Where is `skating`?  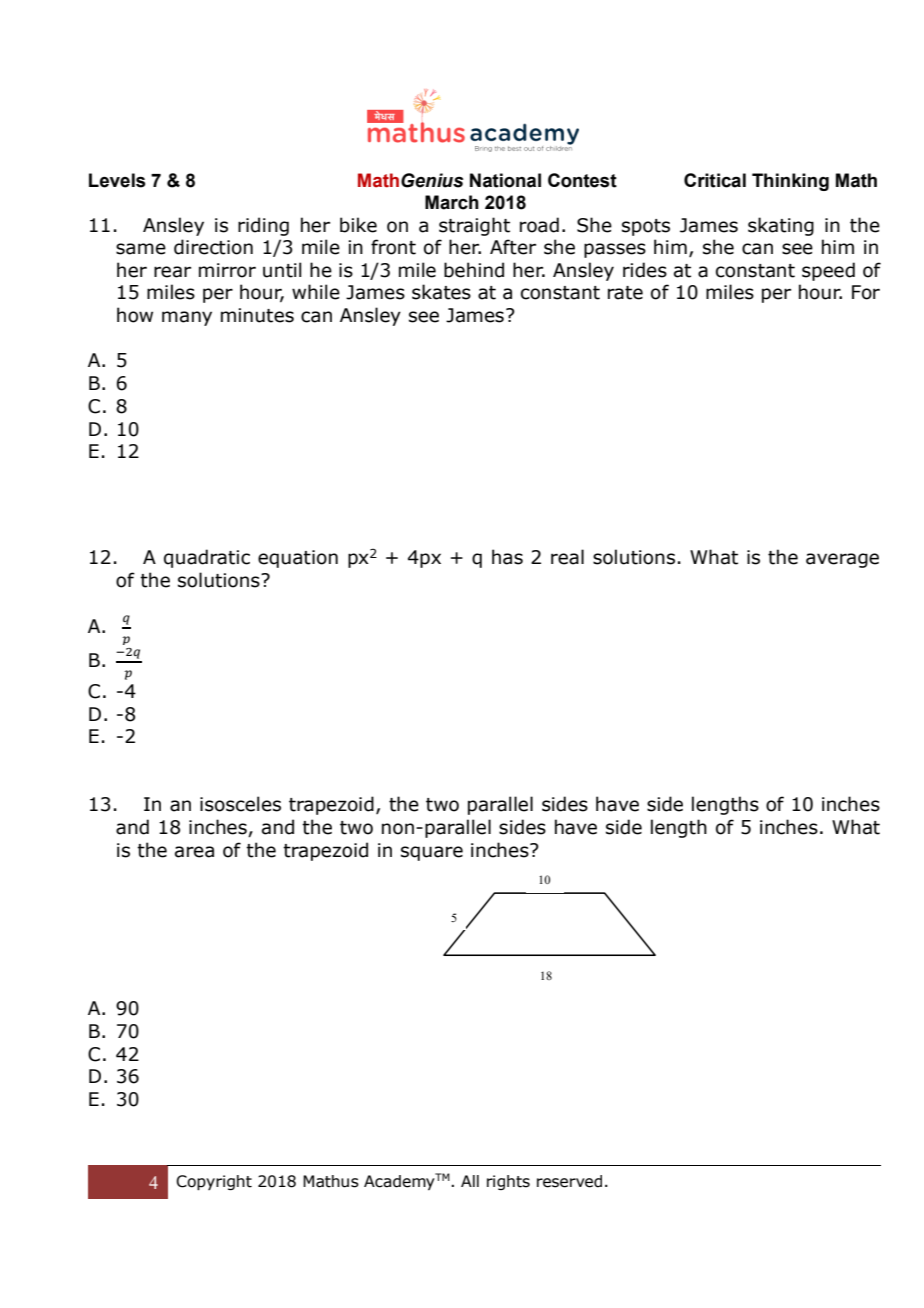
skating is located at coordinates (781, 226).
